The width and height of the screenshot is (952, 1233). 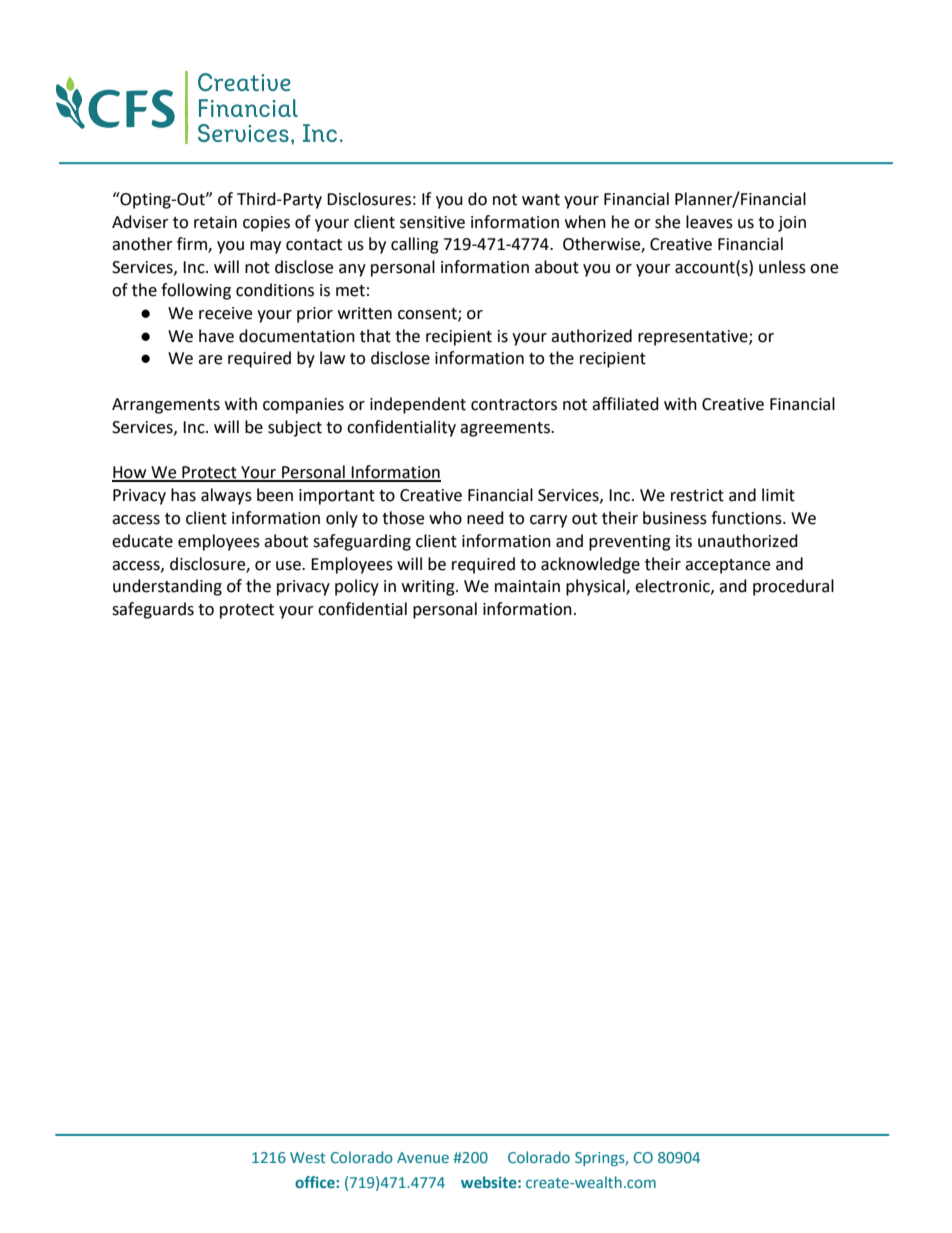 I want to click on maintain, so click(x=527, y=586).
